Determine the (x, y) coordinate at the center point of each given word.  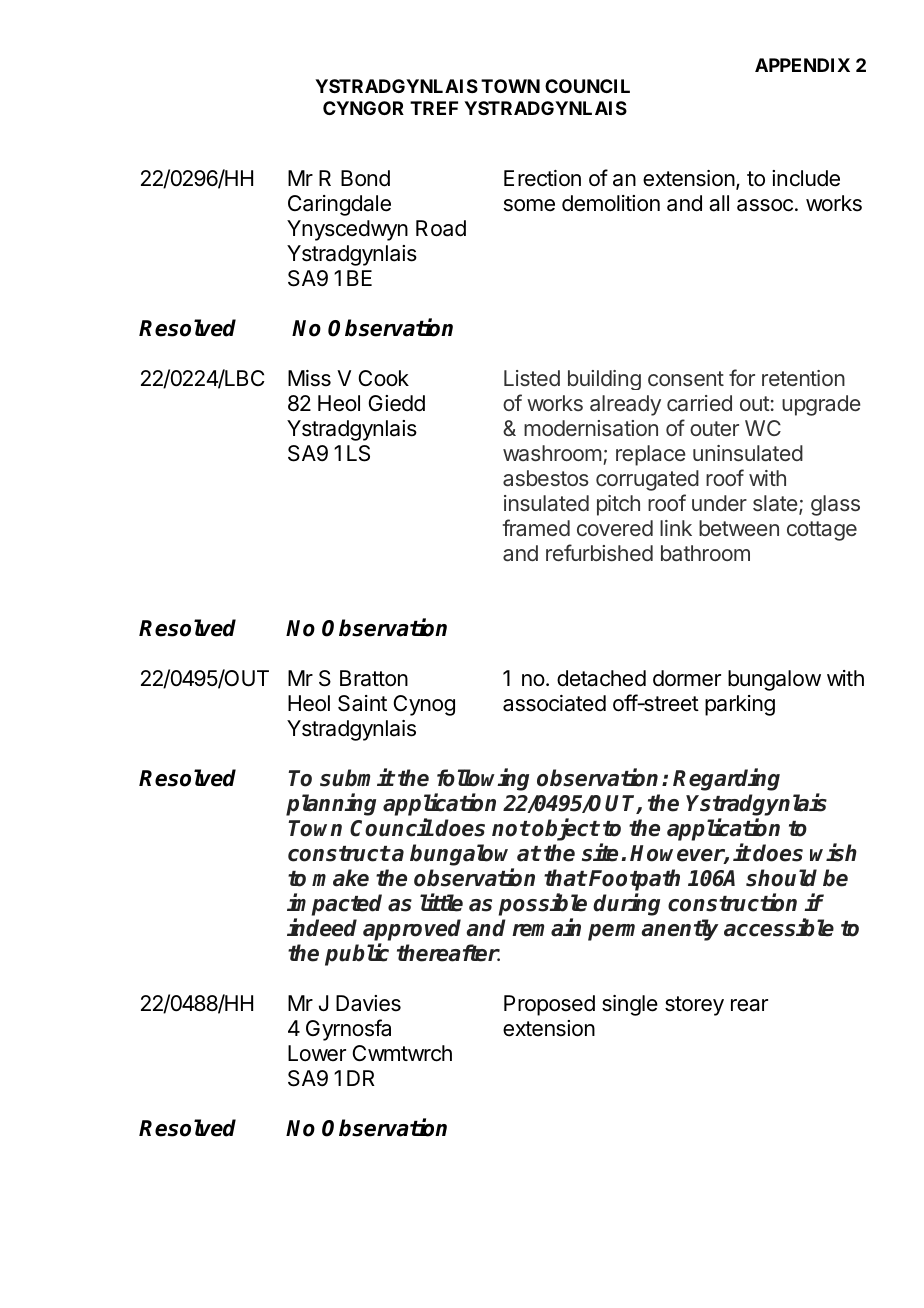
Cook (384, 378)
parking (740, 705)
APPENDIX (802, 65)
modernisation (591, 428)
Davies (368, 1003)
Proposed (549, 1005)
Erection (542, 178)
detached (601, 678)
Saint (362, 703)
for (742, 377)
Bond (365, 178)
